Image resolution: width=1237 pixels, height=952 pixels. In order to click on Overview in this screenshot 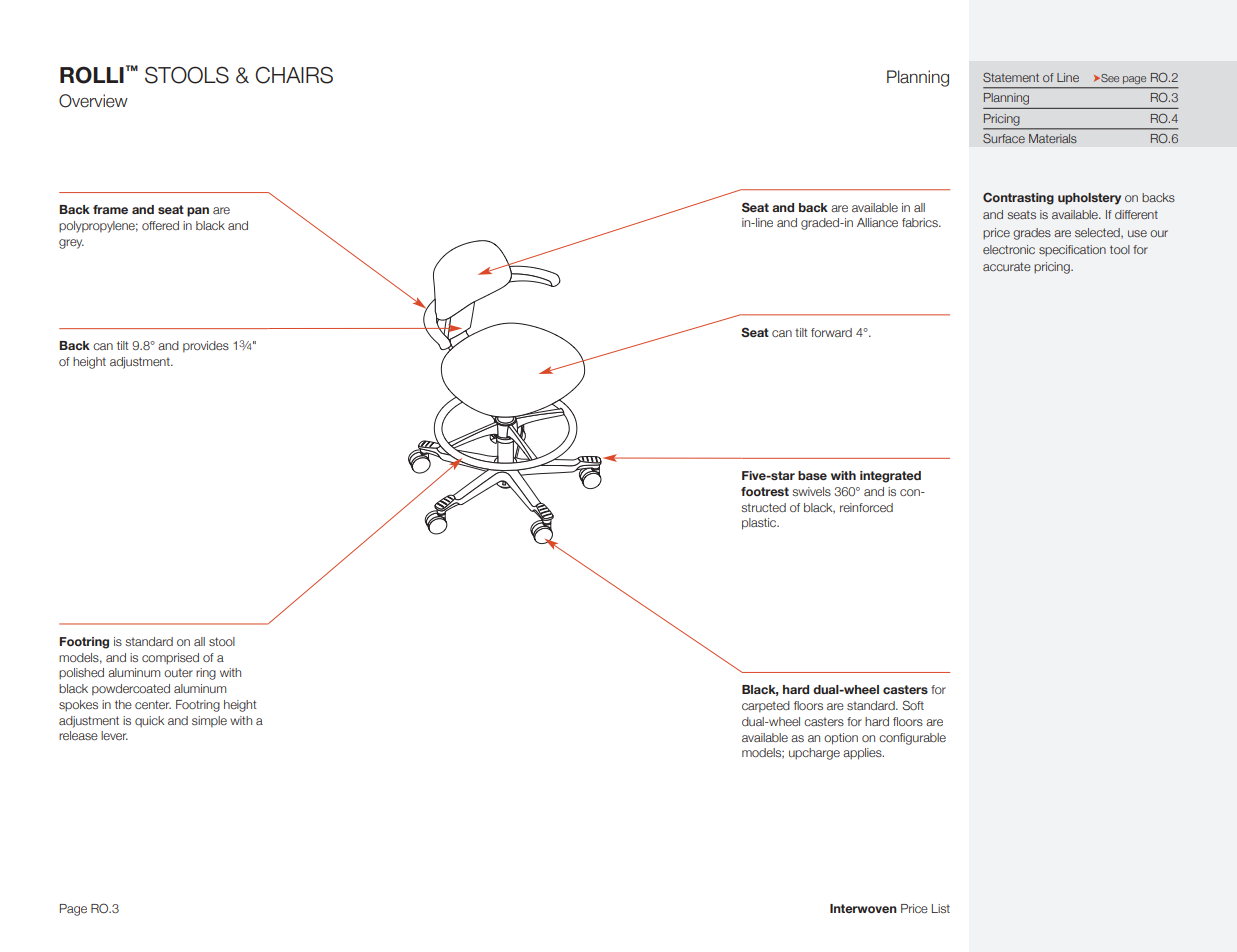, I will do `click(93, 101)`.
